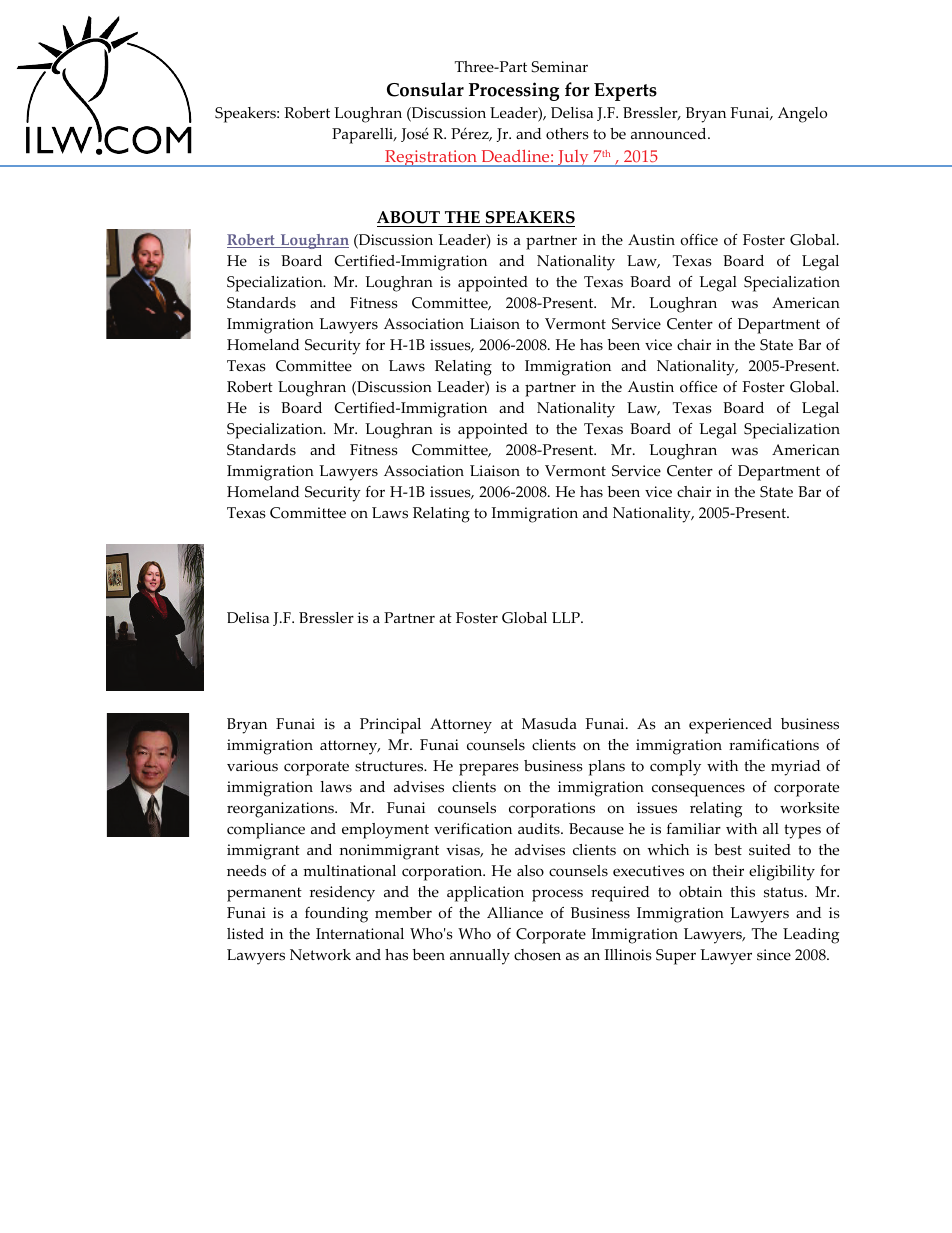  I want to click on Principal, so click(390, 726).
